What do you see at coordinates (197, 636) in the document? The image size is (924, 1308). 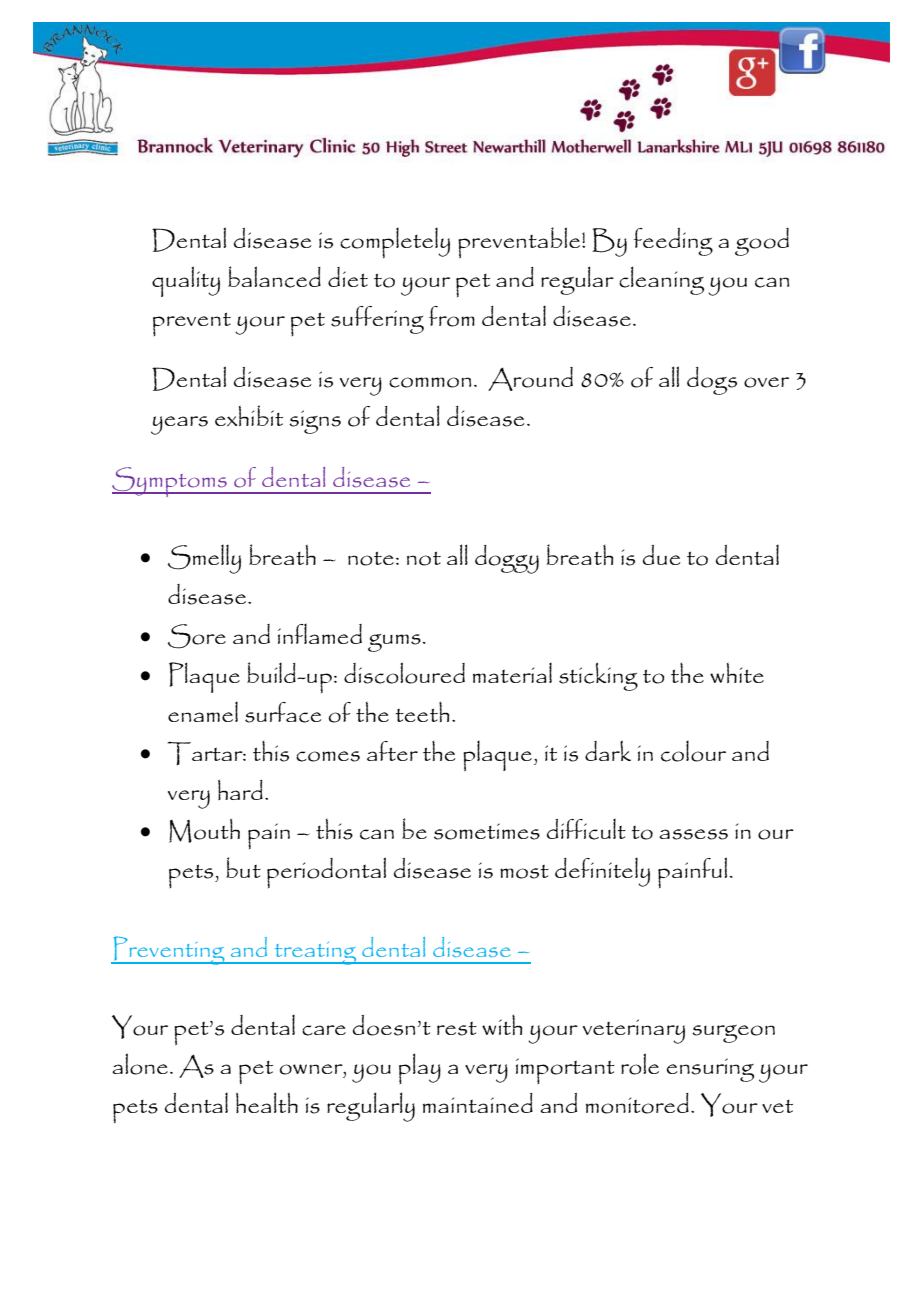 I see `Sore` at bounding box center [197, 636].
